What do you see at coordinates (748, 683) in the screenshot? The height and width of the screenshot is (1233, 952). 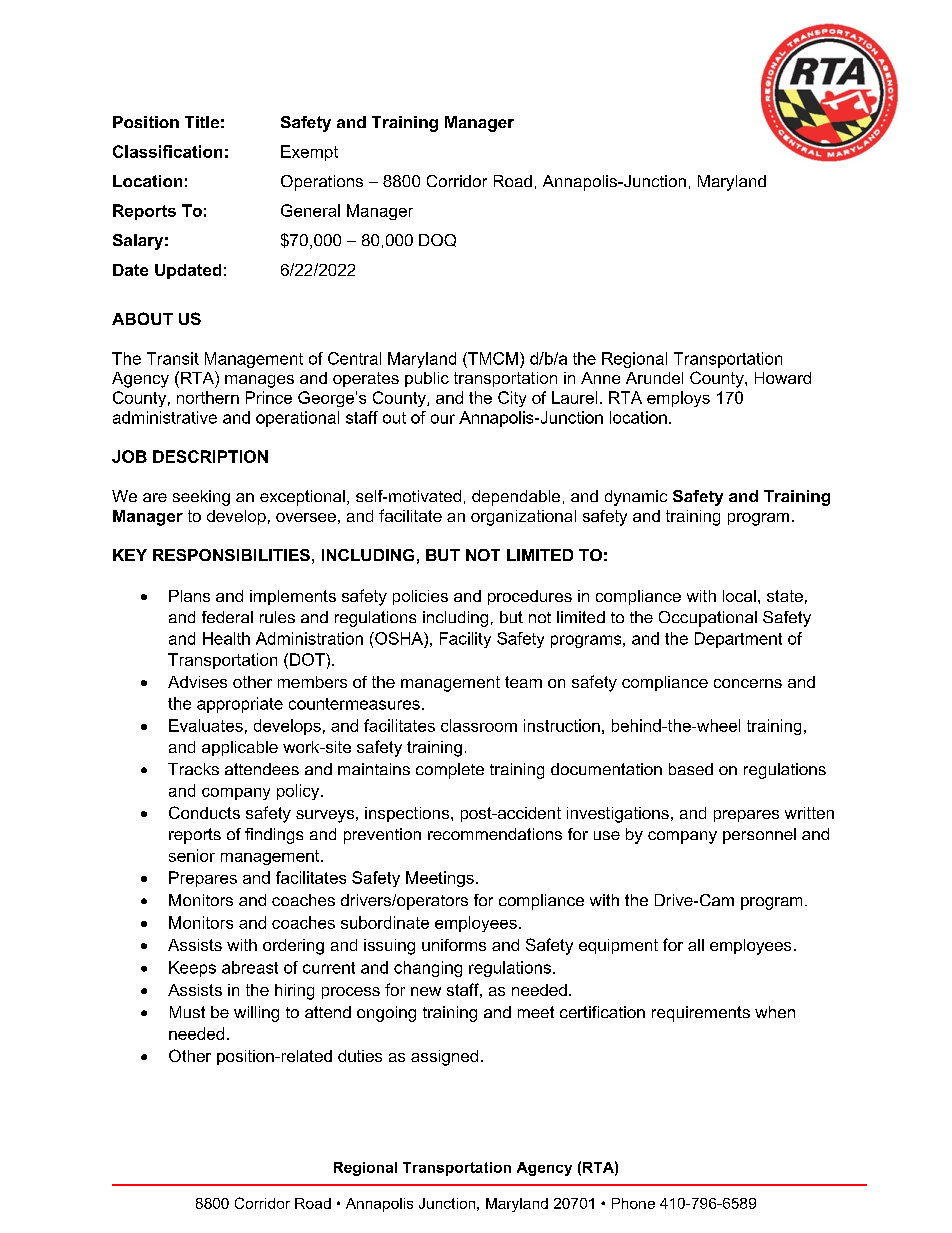 I see `concerns` at bounding box center [748, 683].
